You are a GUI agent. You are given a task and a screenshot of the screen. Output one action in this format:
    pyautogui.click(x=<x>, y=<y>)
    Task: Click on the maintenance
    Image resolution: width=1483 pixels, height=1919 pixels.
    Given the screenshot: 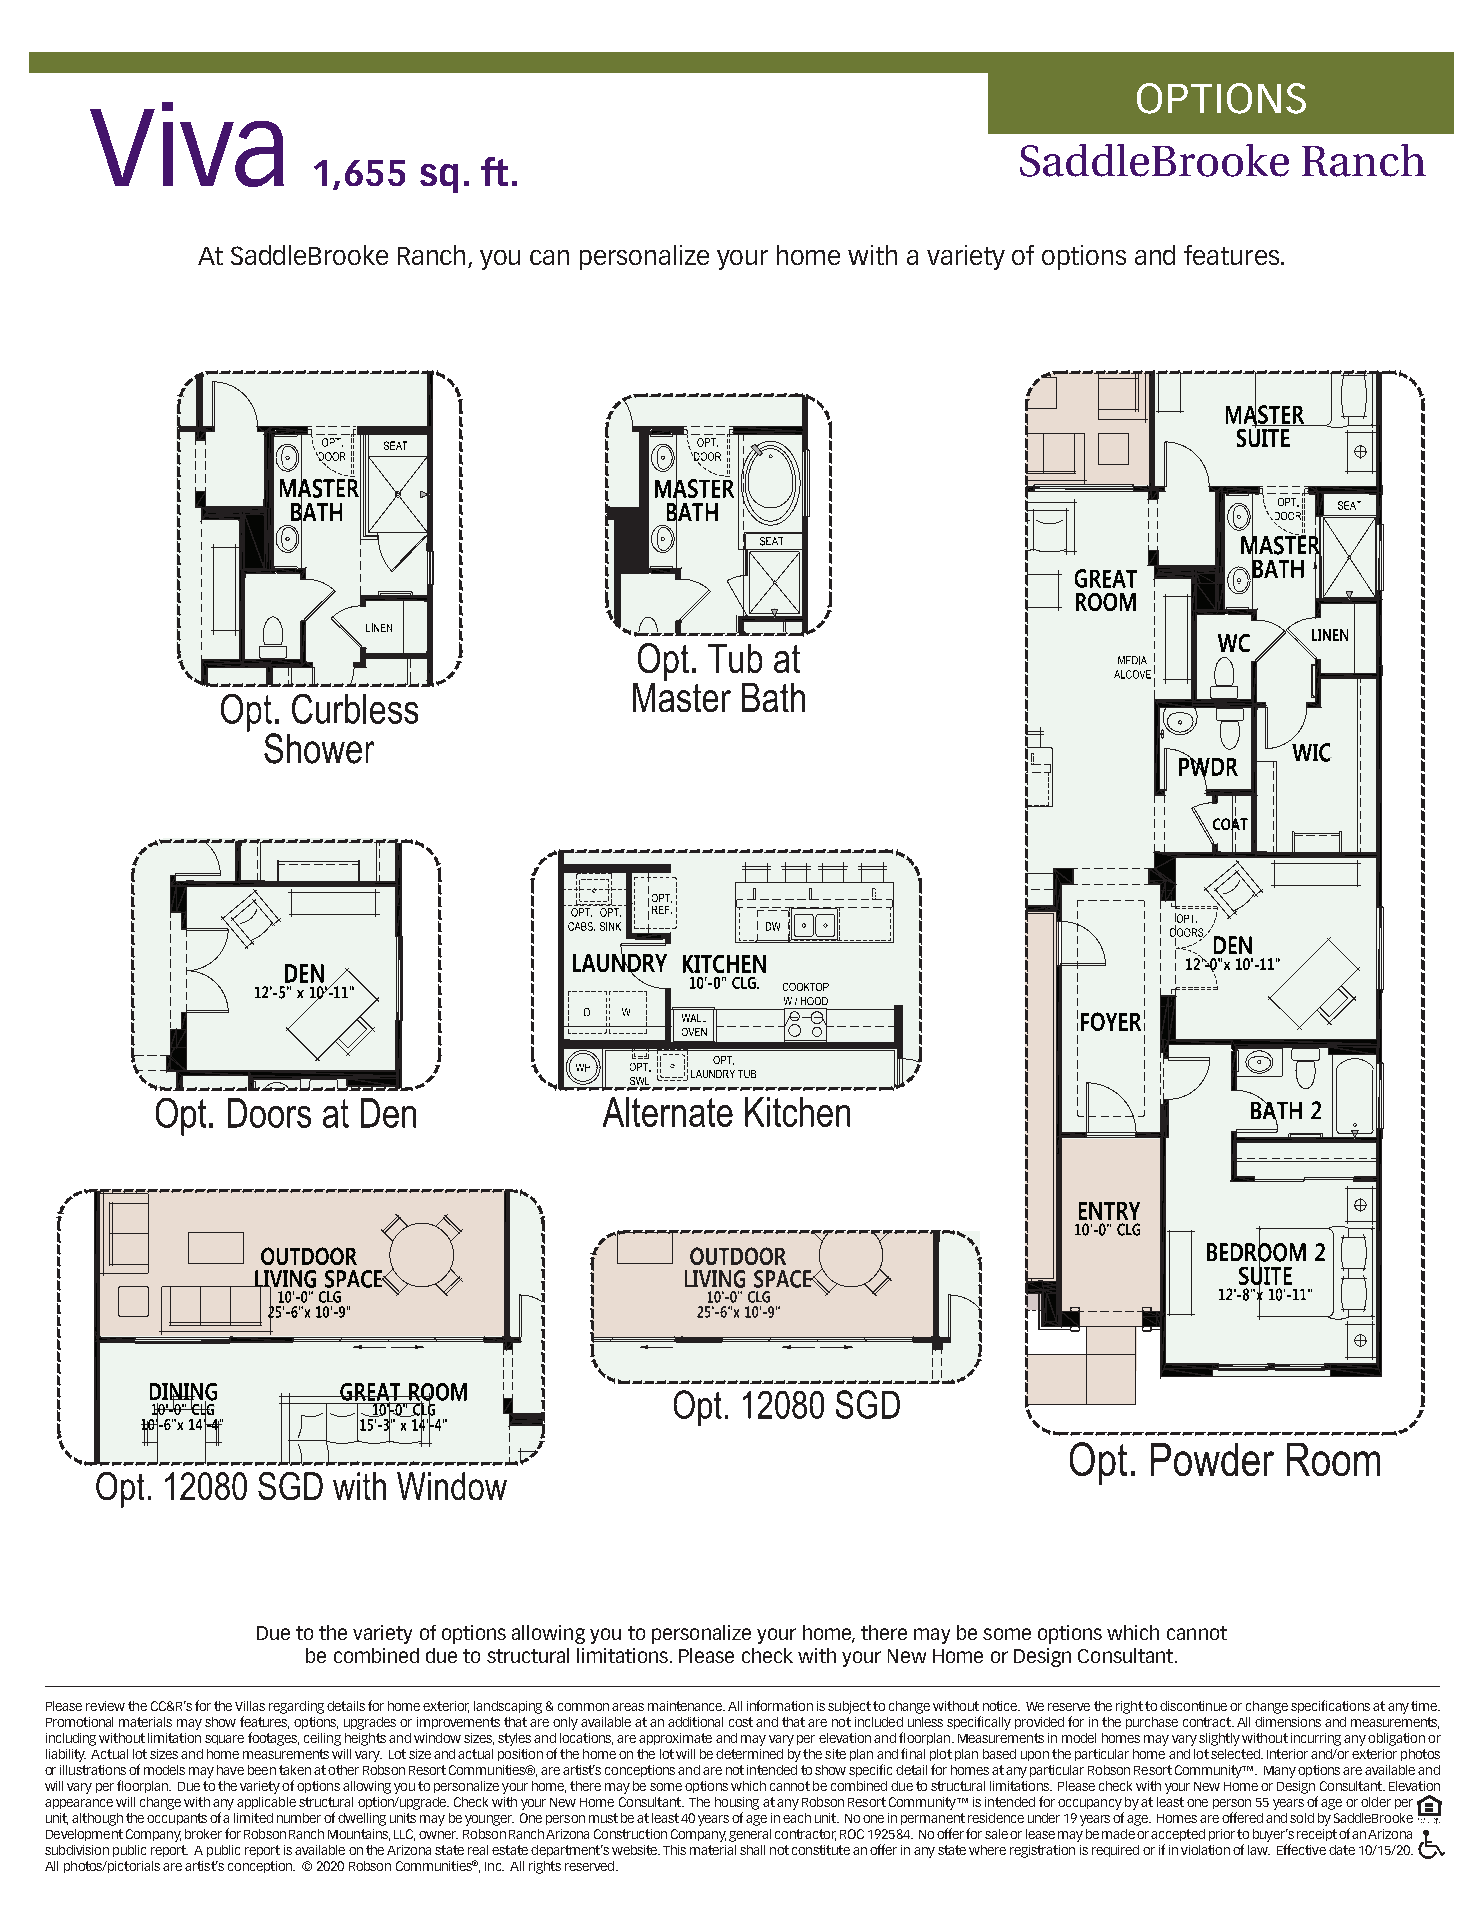 What is the action you would take?
    pyautogui.click(x=686, y=1706)
